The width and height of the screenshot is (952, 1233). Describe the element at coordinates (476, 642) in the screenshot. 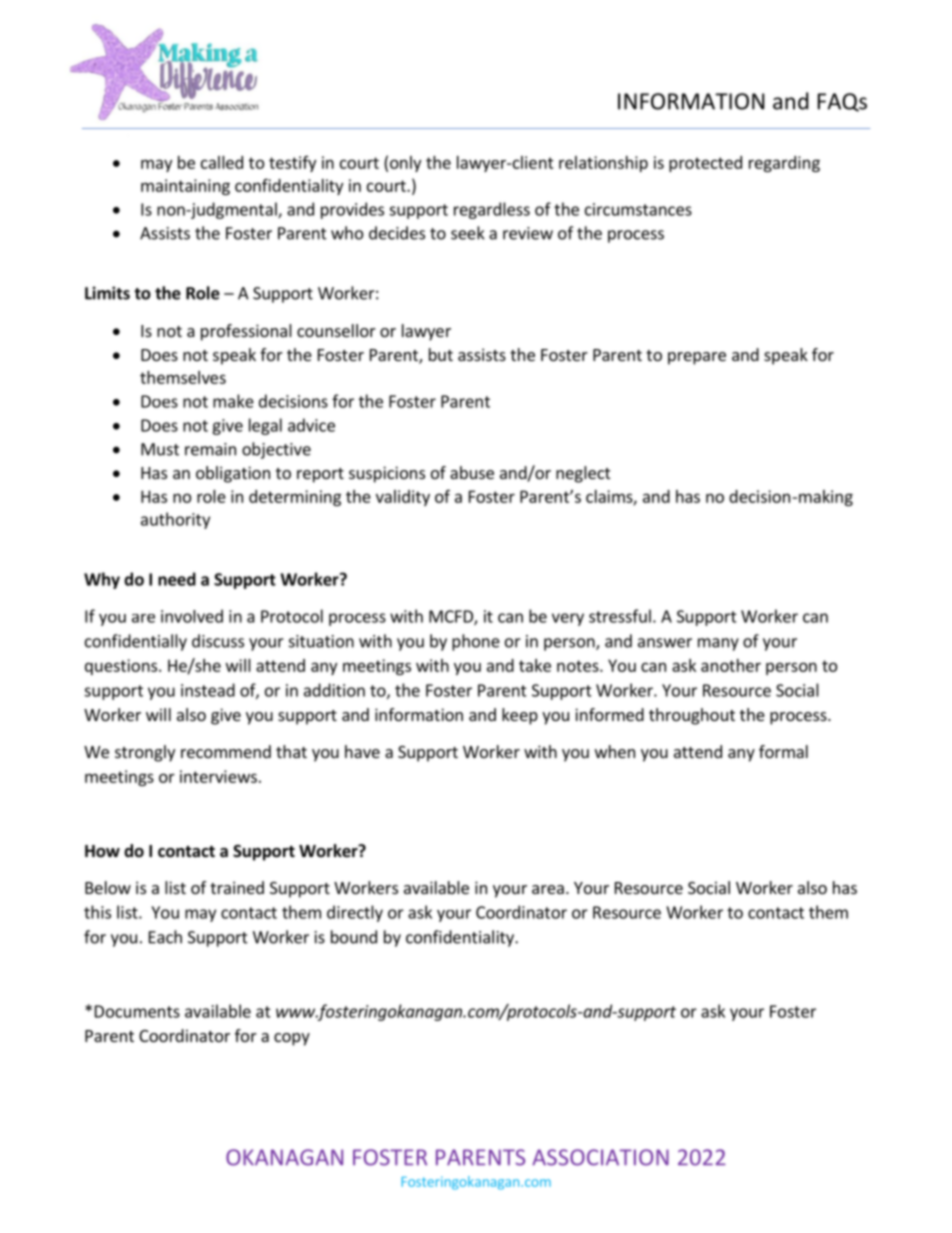

I see `phone` at that location.
